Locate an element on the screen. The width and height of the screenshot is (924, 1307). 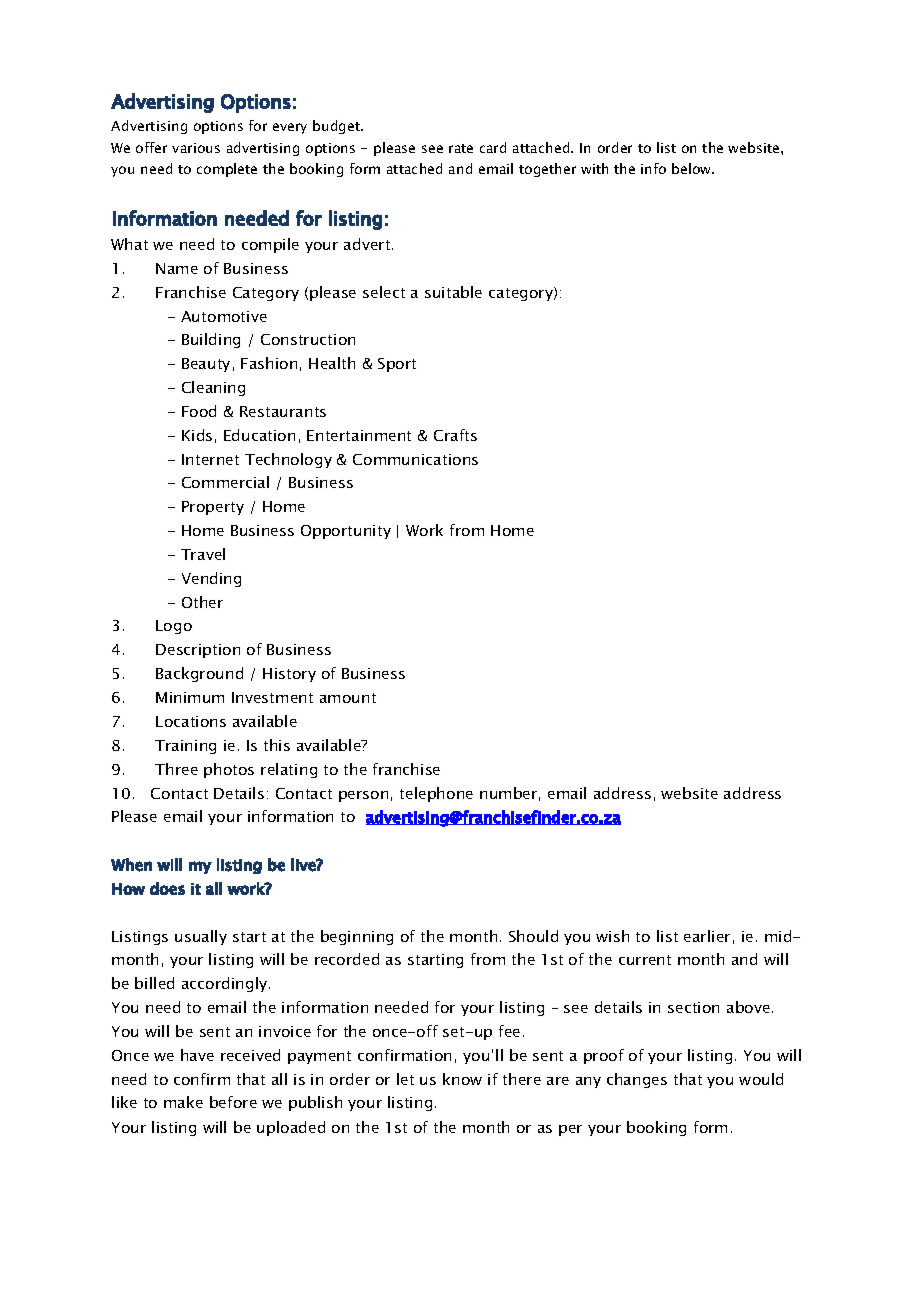
Opportunity is located at coordinates (346, 532).
